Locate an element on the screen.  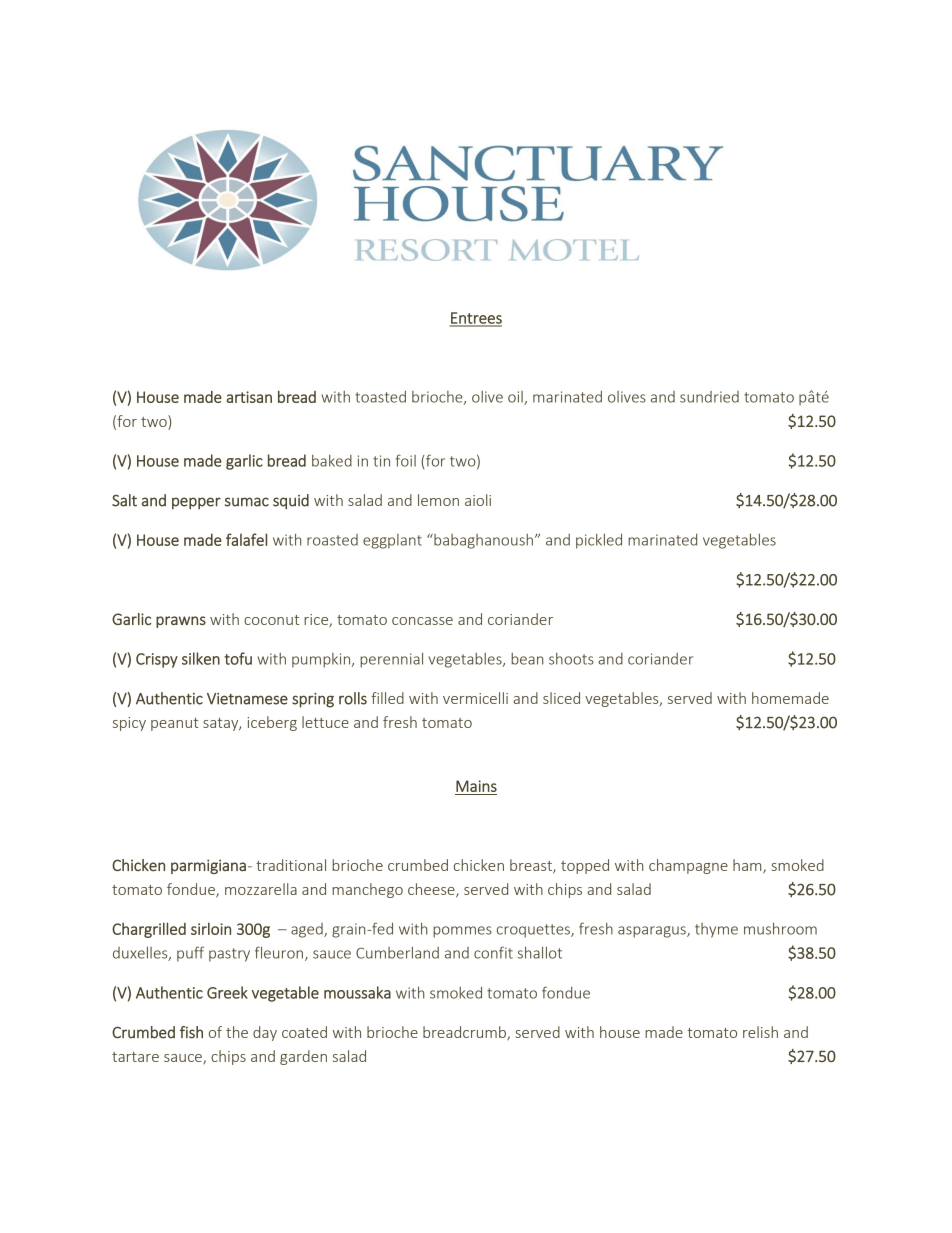
champagne is located at coordinates (688, 866).
